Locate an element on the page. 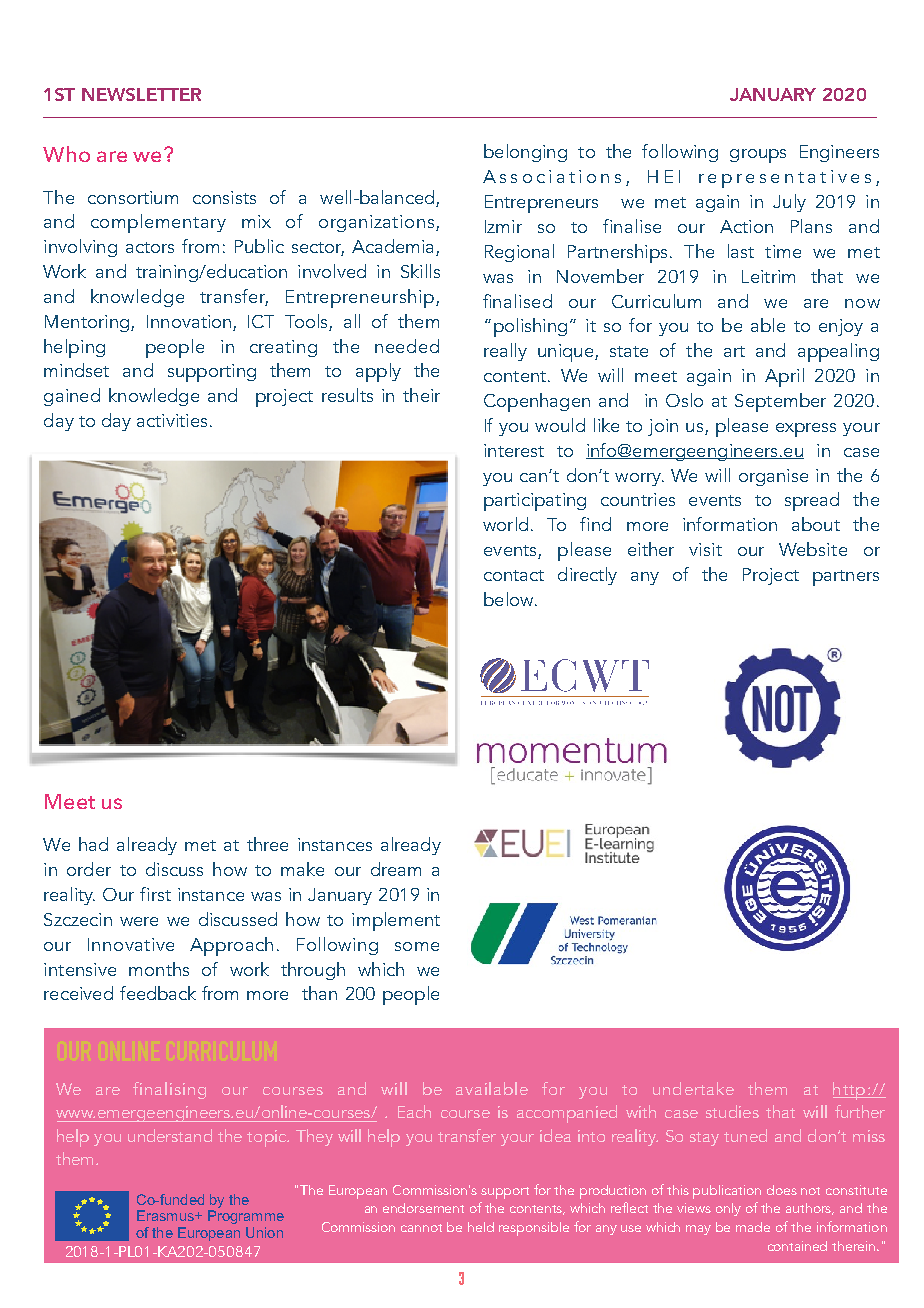  activities is located at coordinates (172, 420).
